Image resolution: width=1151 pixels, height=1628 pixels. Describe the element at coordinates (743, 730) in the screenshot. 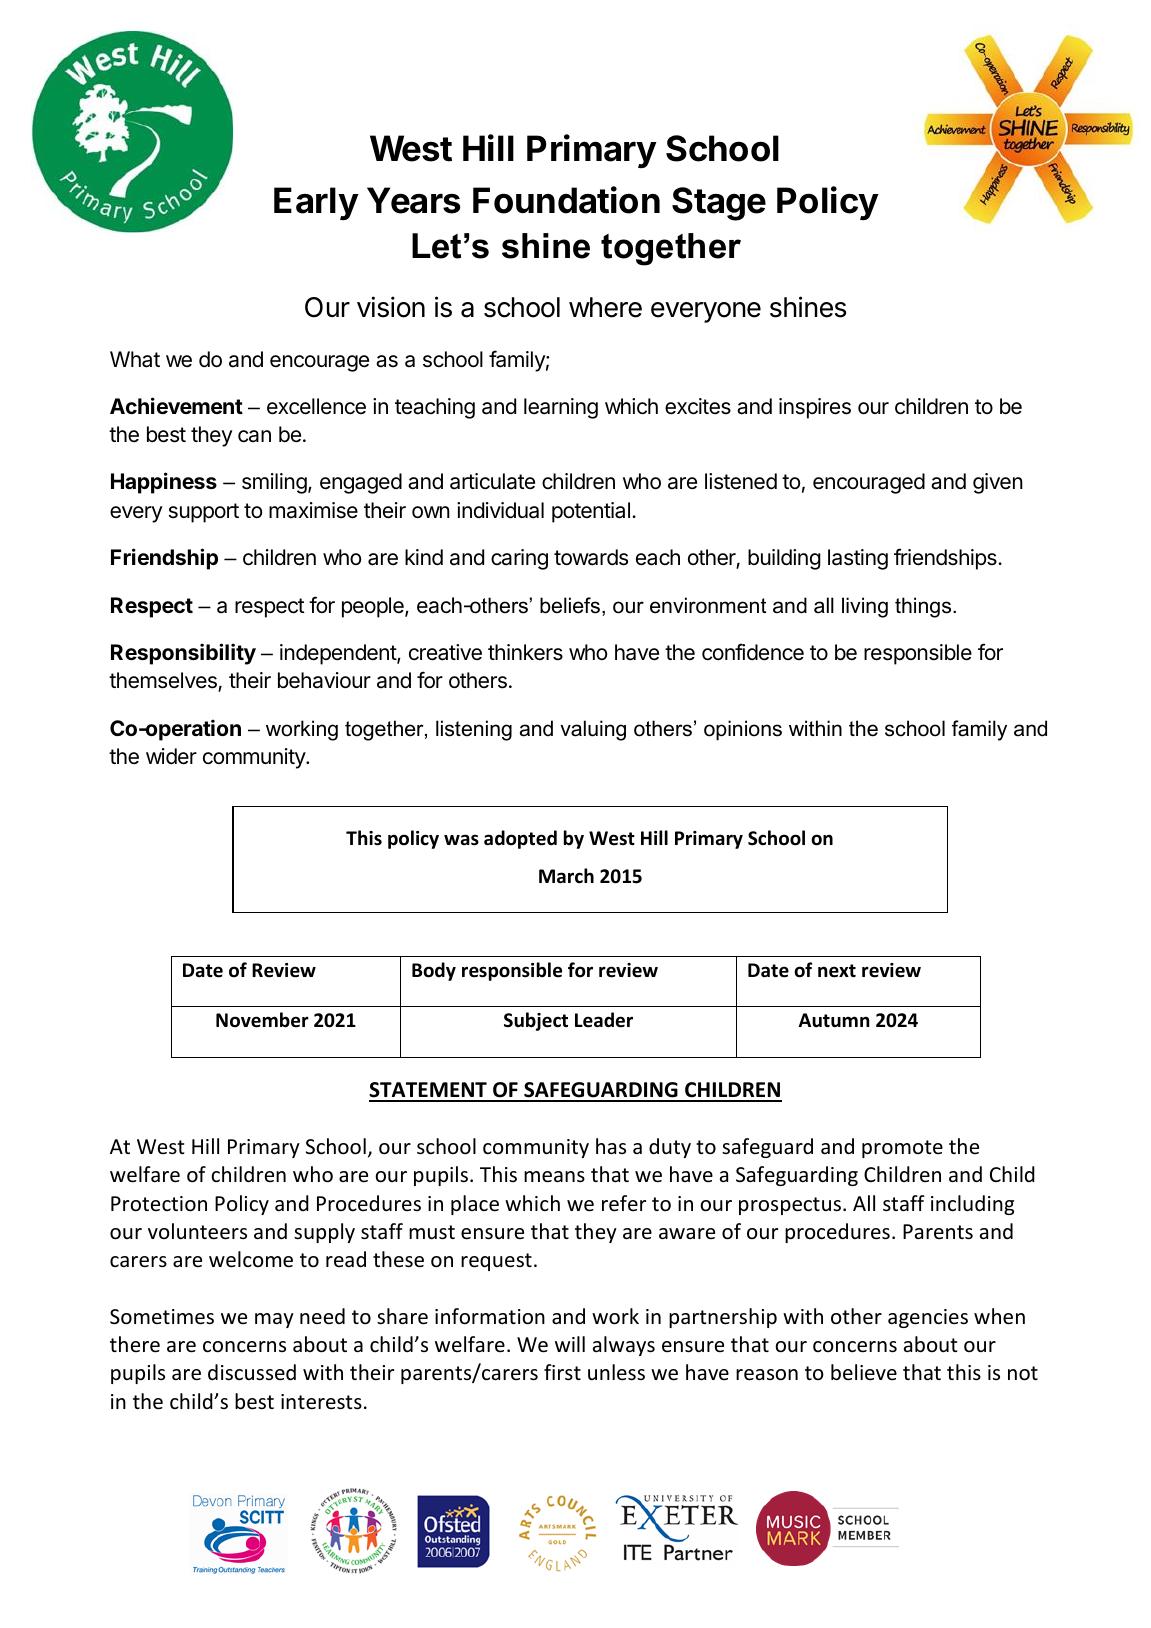

I see `opinions` at that location.
